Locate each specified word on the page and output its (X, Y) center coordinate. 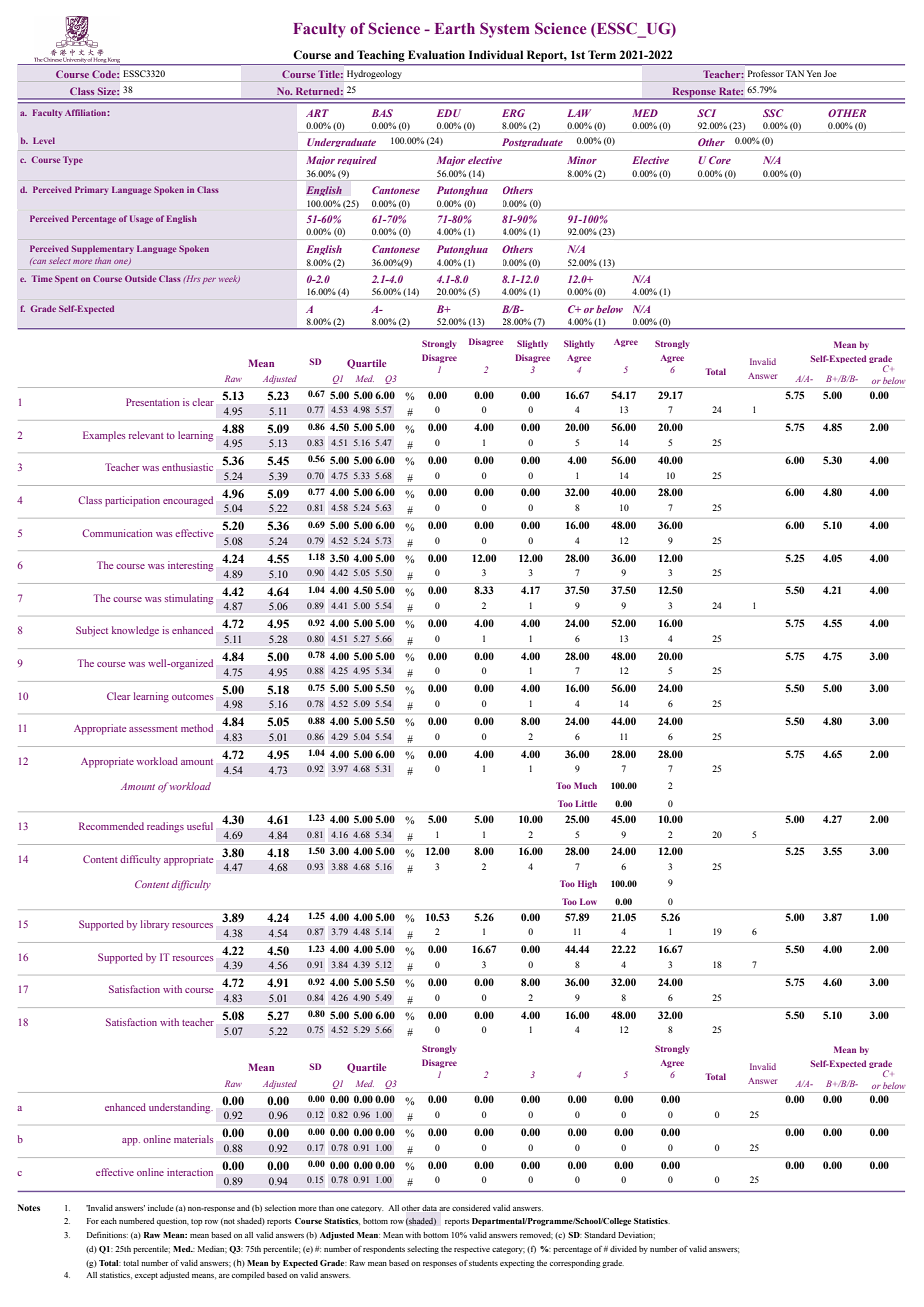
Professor (766, 73)
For (93, 1221)
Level (44, 140)
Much (585, 785)
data (429, 1208)
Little (586, 803)
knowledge (135, 631)
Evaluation (436, 54)
